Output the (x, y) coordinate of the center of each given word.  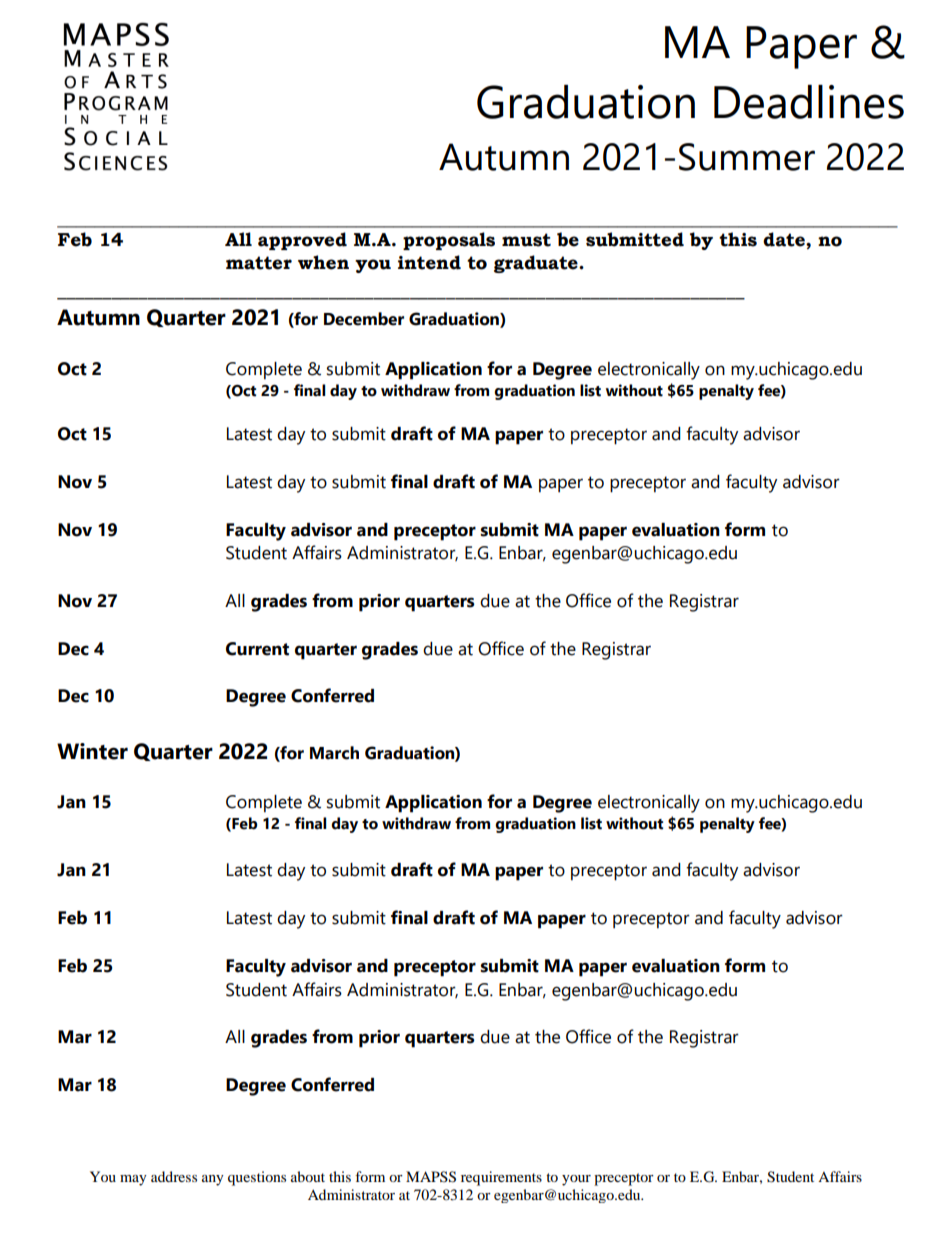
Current (257, 649)
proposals (449, 241)
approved (302, 241)
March (334, 753)
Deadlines (809, 102)
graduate (537, 264)
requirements (501, 1178)
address (174, 1176)
